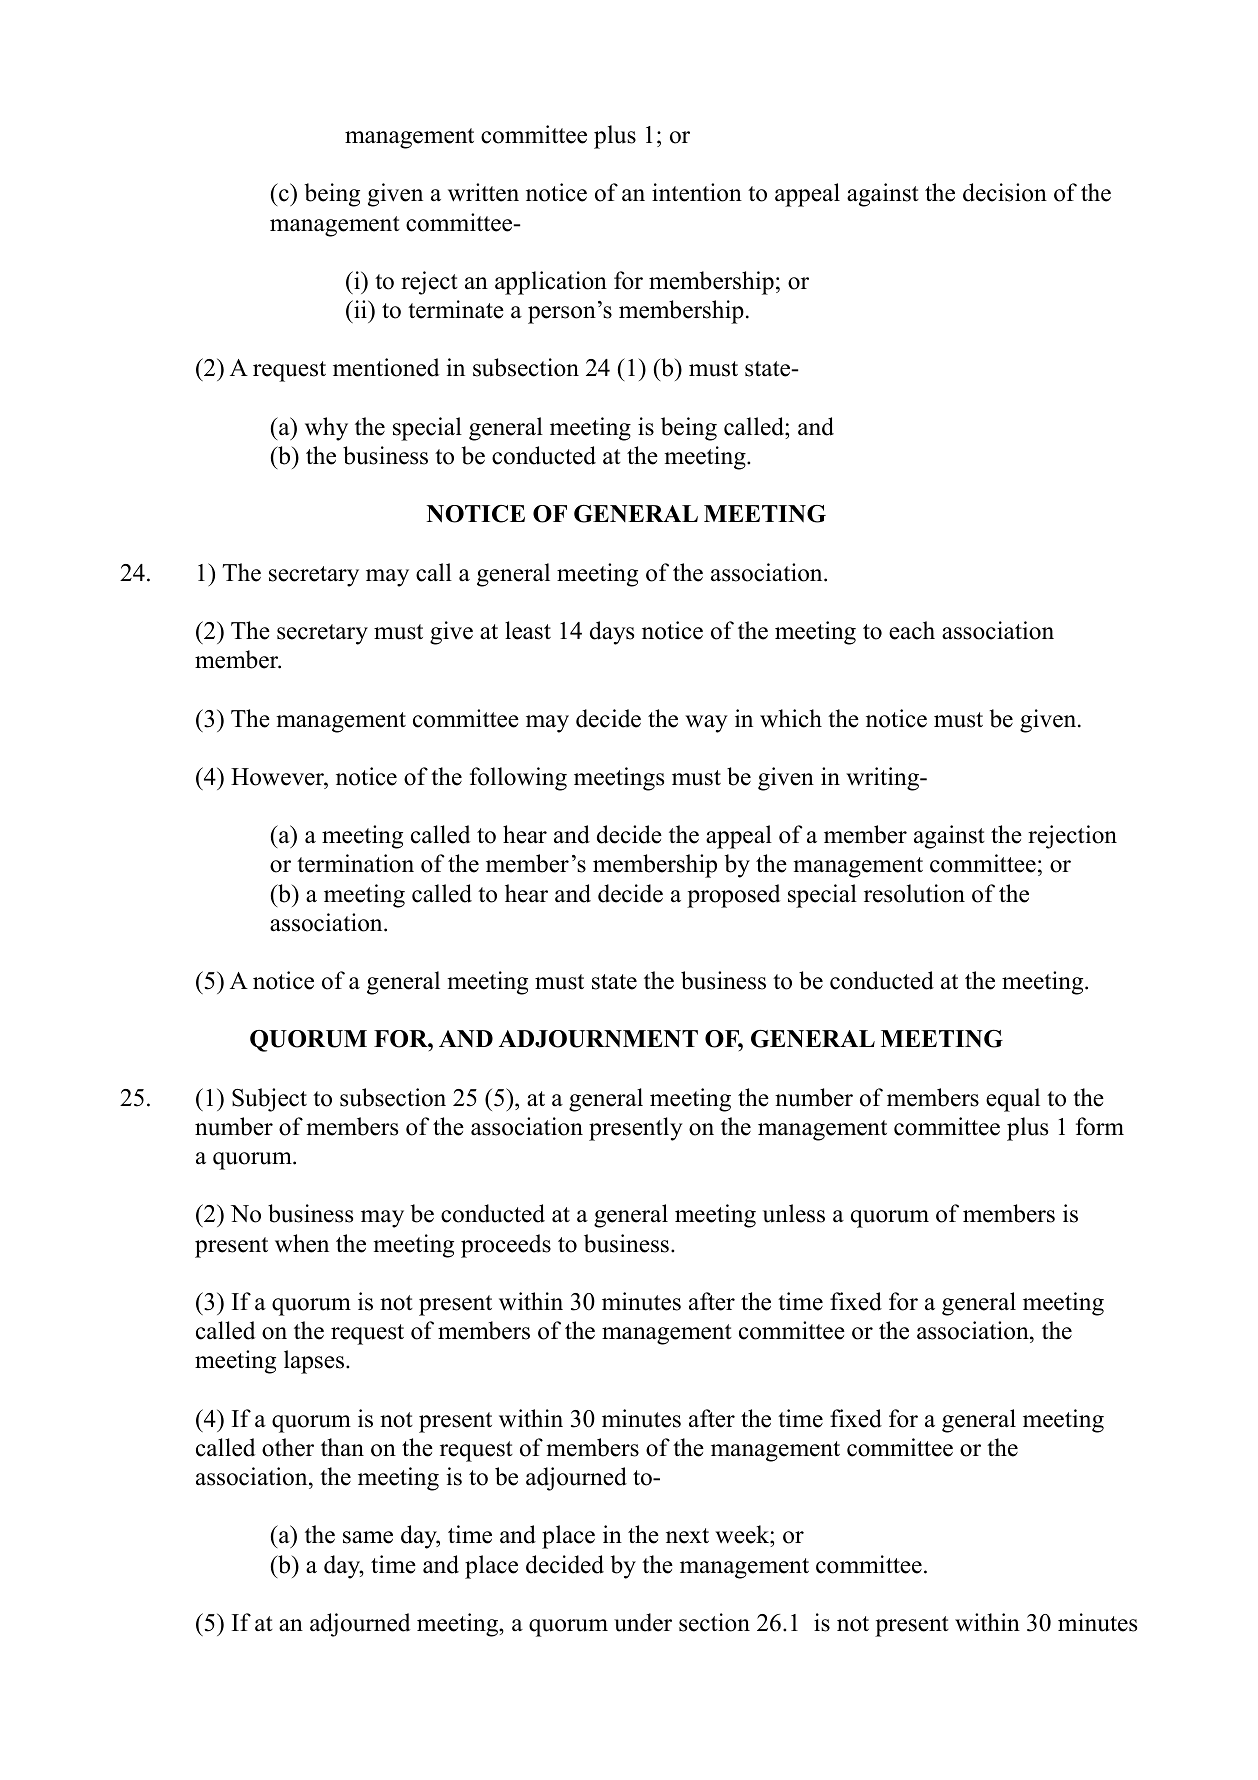 The width and height of the page is (1258, 1780). What do you see at coordinates (734, 896) in the page?
I see `proposed` at bounding box center [734, 896].
